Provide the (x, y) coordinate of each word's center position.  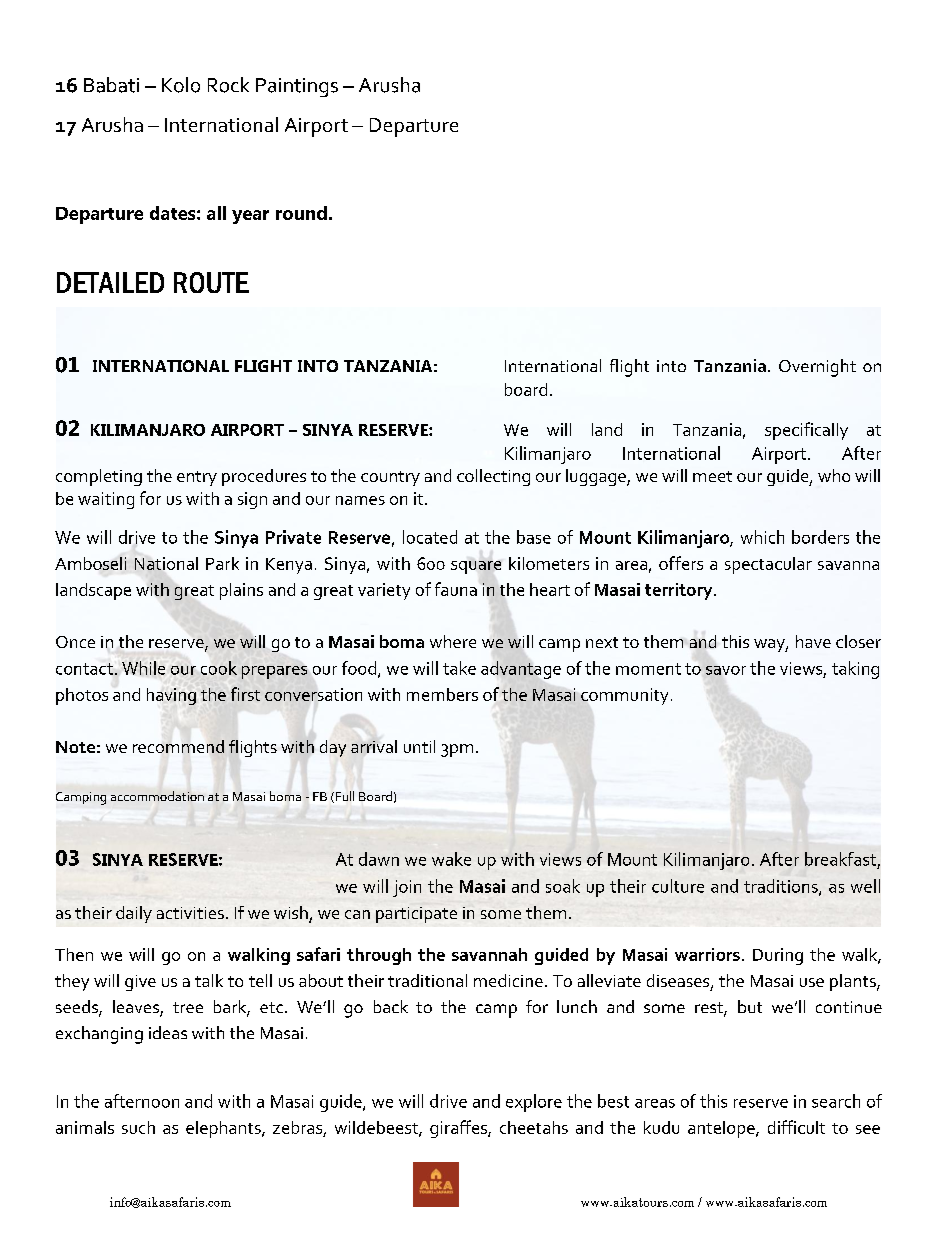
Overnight (817, 368)
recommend (178, 746)
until (419, 746)
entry (197, 478)
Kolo (181, 85)
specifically (806, 431)
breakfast (840, 859)
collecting (493, 477)
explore (534, 1103)
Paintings (297, 87)
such (138, 1127)
